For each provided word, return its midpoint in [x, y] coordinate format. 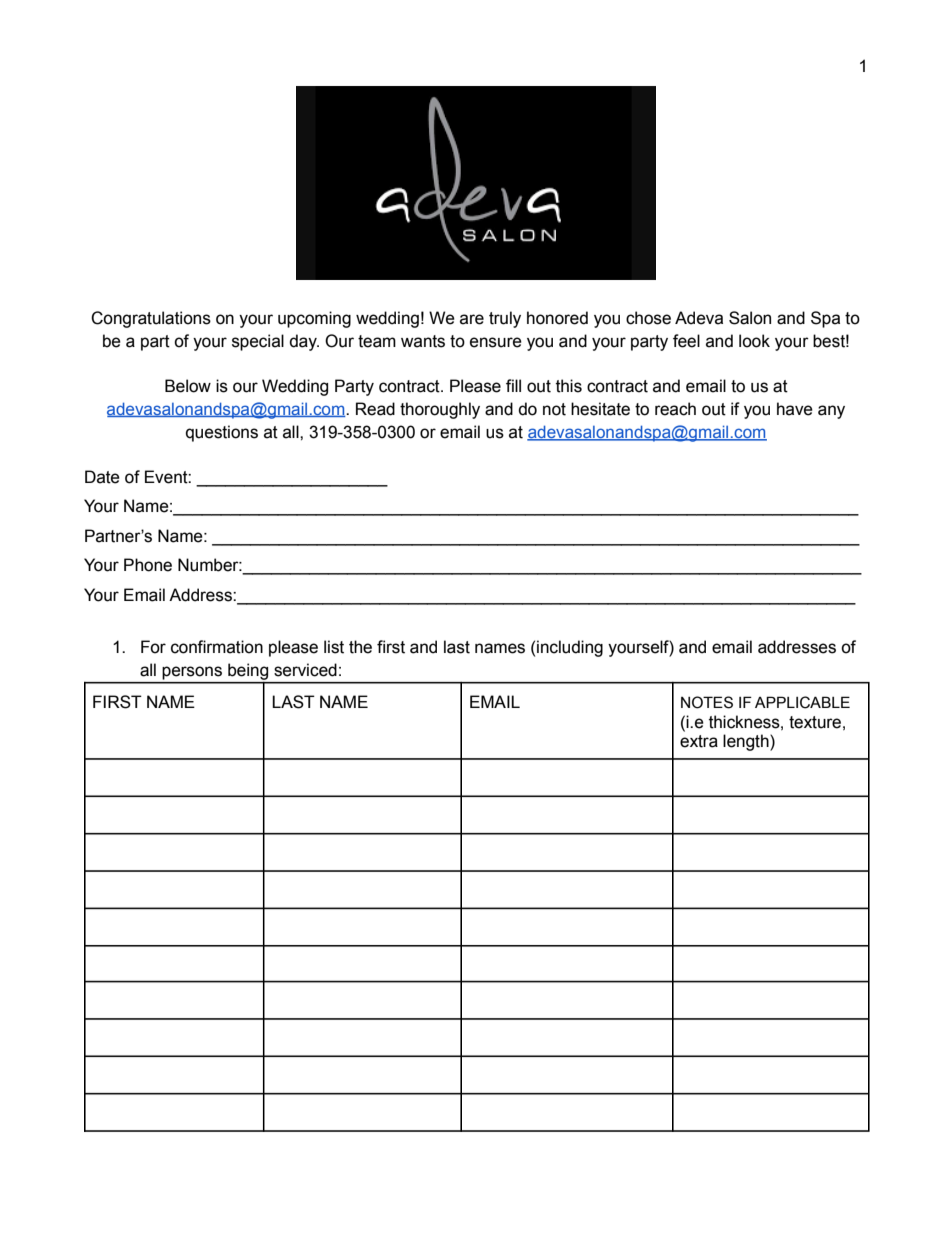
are [472, 319]
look [754, 341]
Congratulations [151, 319]
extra [699, 741]
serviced [305, 670]
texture [815, 722]
